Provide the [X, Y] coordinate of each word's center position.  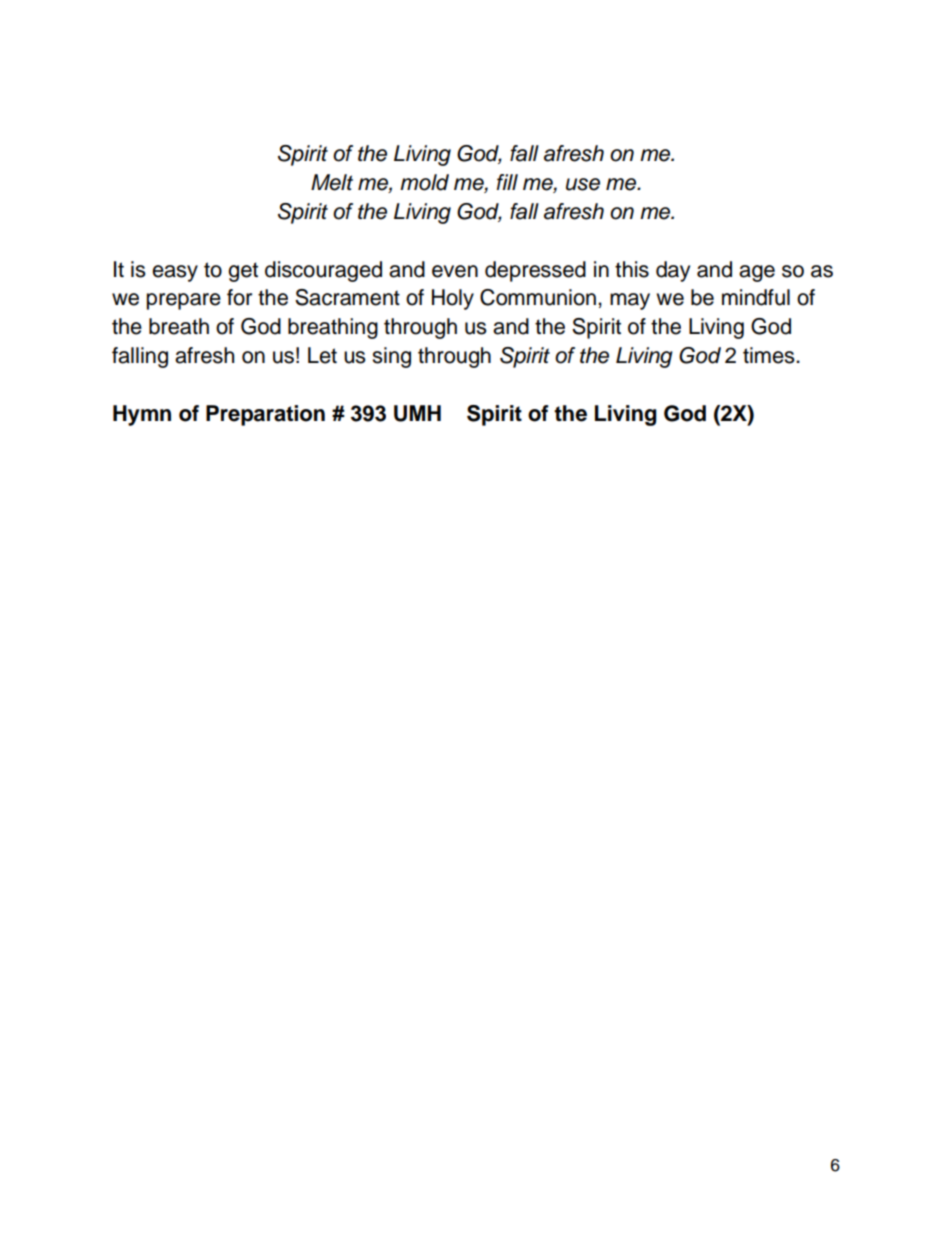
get [243, 272]
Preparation [265, 415]
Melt [332, 182]
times [770, 355]
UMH [417, 413]
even [455, 271]
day [673, 271]
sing [391, 357]
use [583, 184]
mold [424, 182]
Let [322, 355]
